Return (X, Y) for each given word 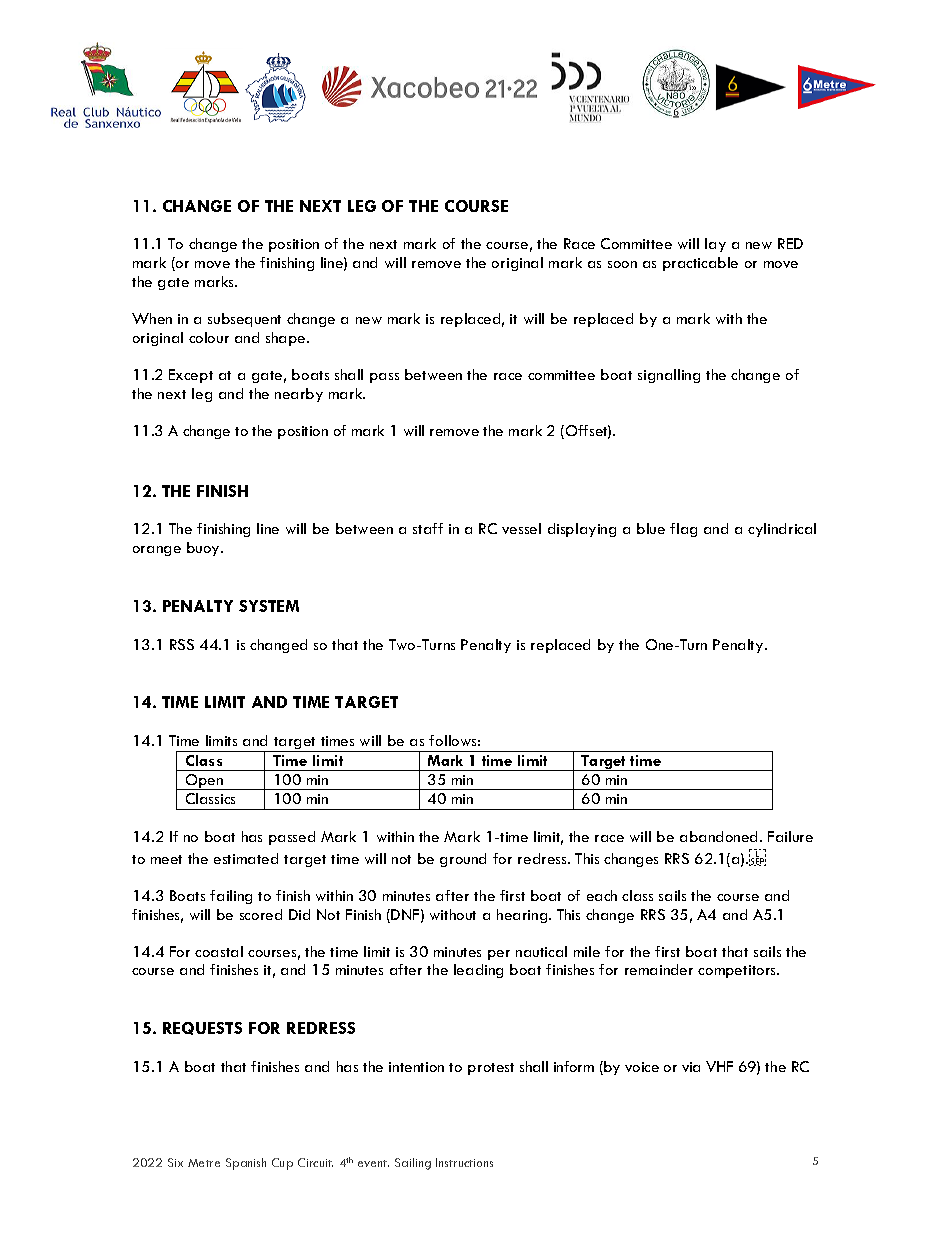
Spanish (246, 1164)
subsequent (244, 320)
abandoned (718, 836)
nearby (299, 395)
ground (463, 860)
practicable (700, 264)
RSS (182, 644)
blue (651, 528)
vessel (521, 528)
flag (683, 530)
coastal (219, 951)
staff (428, 528)
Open (204, 782)
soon (622, 264)
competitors (738, 971)
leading (478, 971)
